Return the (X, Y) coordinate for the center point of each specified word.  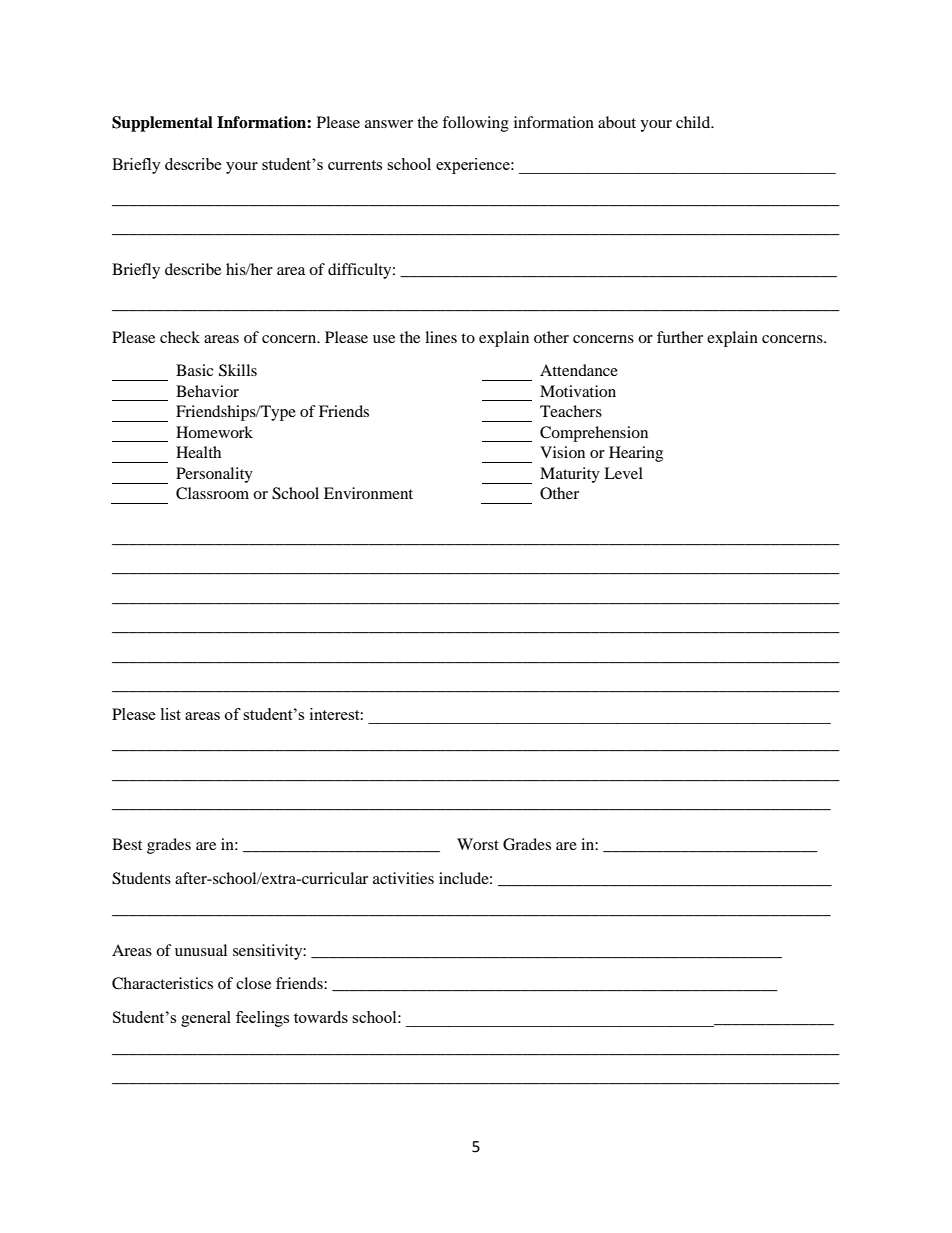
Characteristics (162, 983)
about (617, 122)
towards (321, 1017)
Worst (478, 844)
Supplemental (162, 124)
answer (389, 124)
